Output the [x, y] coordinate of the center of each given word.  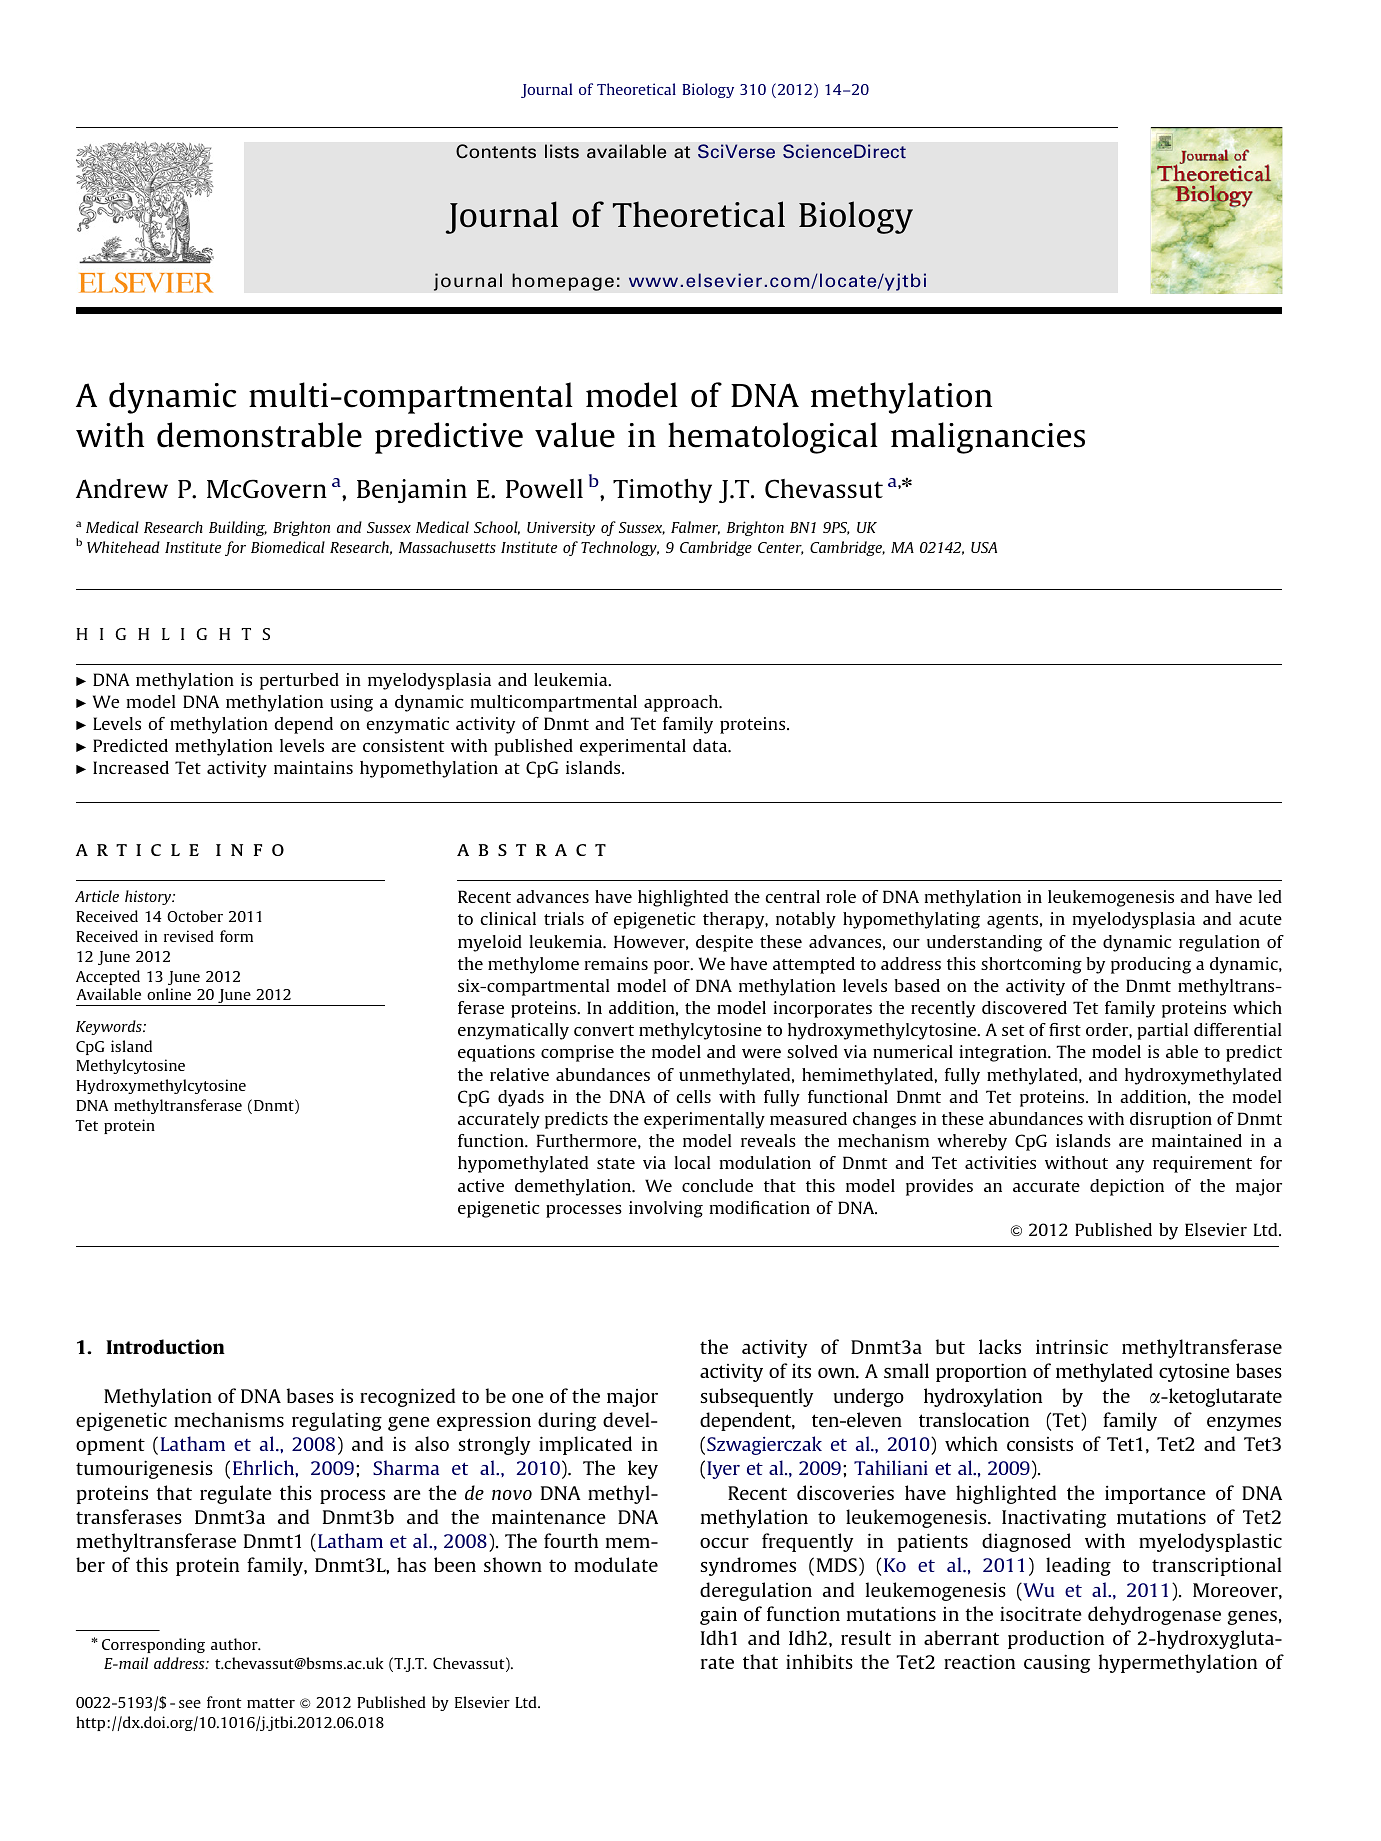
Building [238, 528]
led [1270, 896]
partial [1162, 1031]
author [235, 1644]
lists [562, 151]
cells [693, 1096]
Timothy [662, 491]
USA [984, 547]
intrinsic [1072, 1346]
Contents [496, 151]
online [169, 994]
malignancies [988, 438]
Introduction [165, 1346]
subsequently [756, 1397]
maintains [313, 767]
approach [682, 703]
